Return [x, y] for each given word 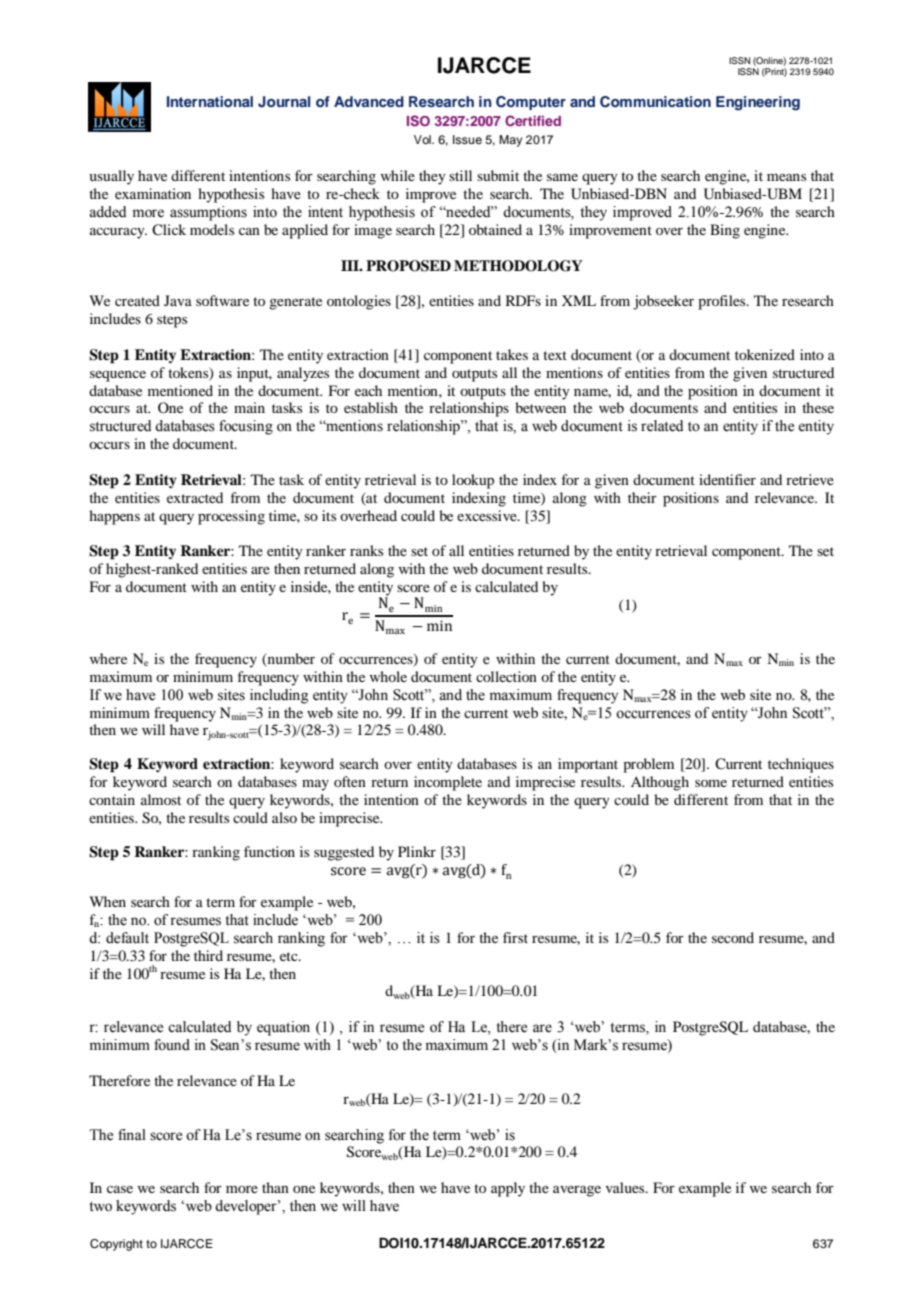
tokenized [765, 354]
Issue [467, 139]
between [540, 407]
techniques [801, 765]
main [249, 407]
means [786, 177]
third [208, 955]
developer [247, 1207]
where [108, 658]
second [733, 937]
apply [508, 1189]
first [515, 937]
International [210, 101]
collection [506, 676]
